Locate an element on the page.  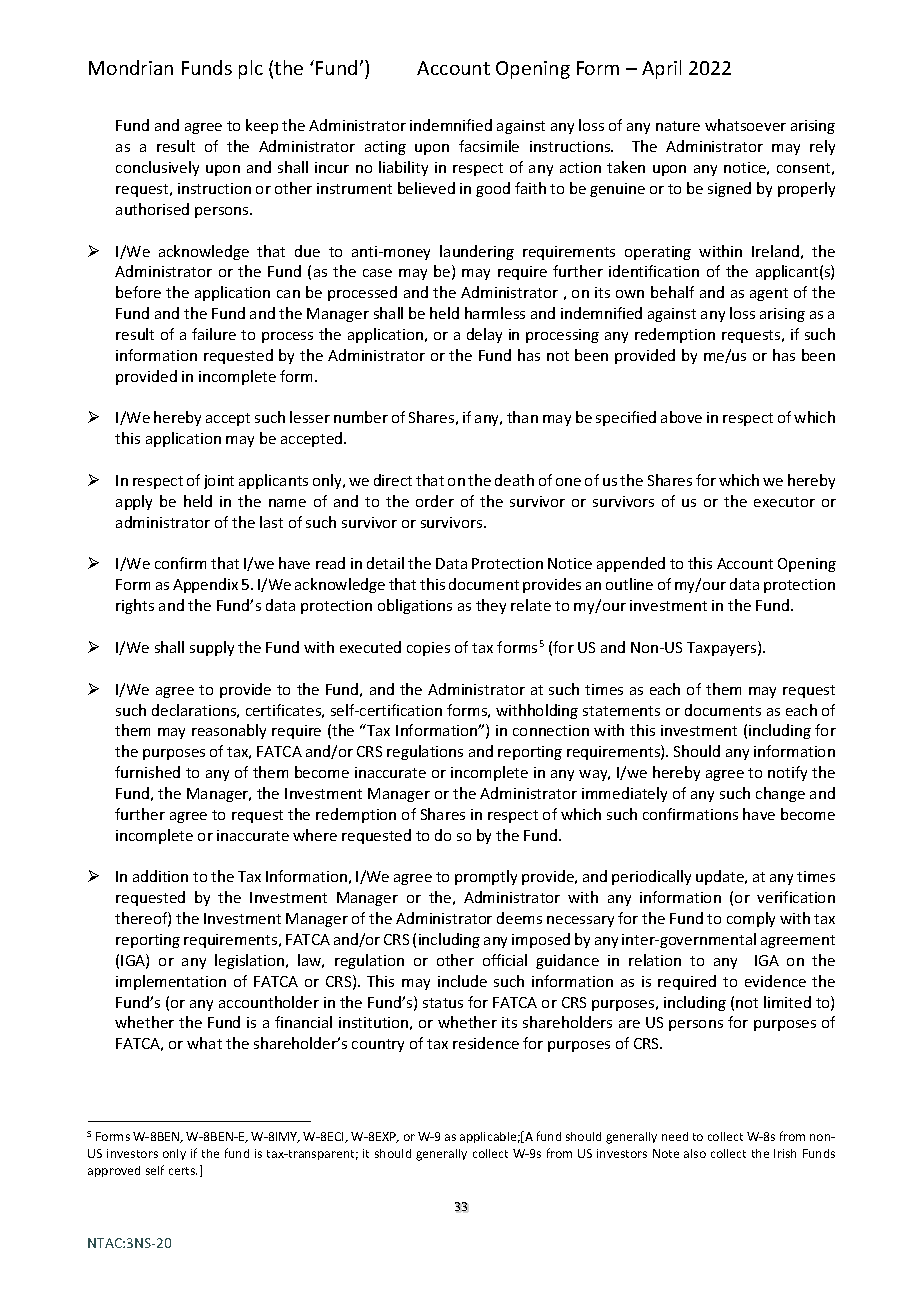
they is located at coordinates (491, 606).
